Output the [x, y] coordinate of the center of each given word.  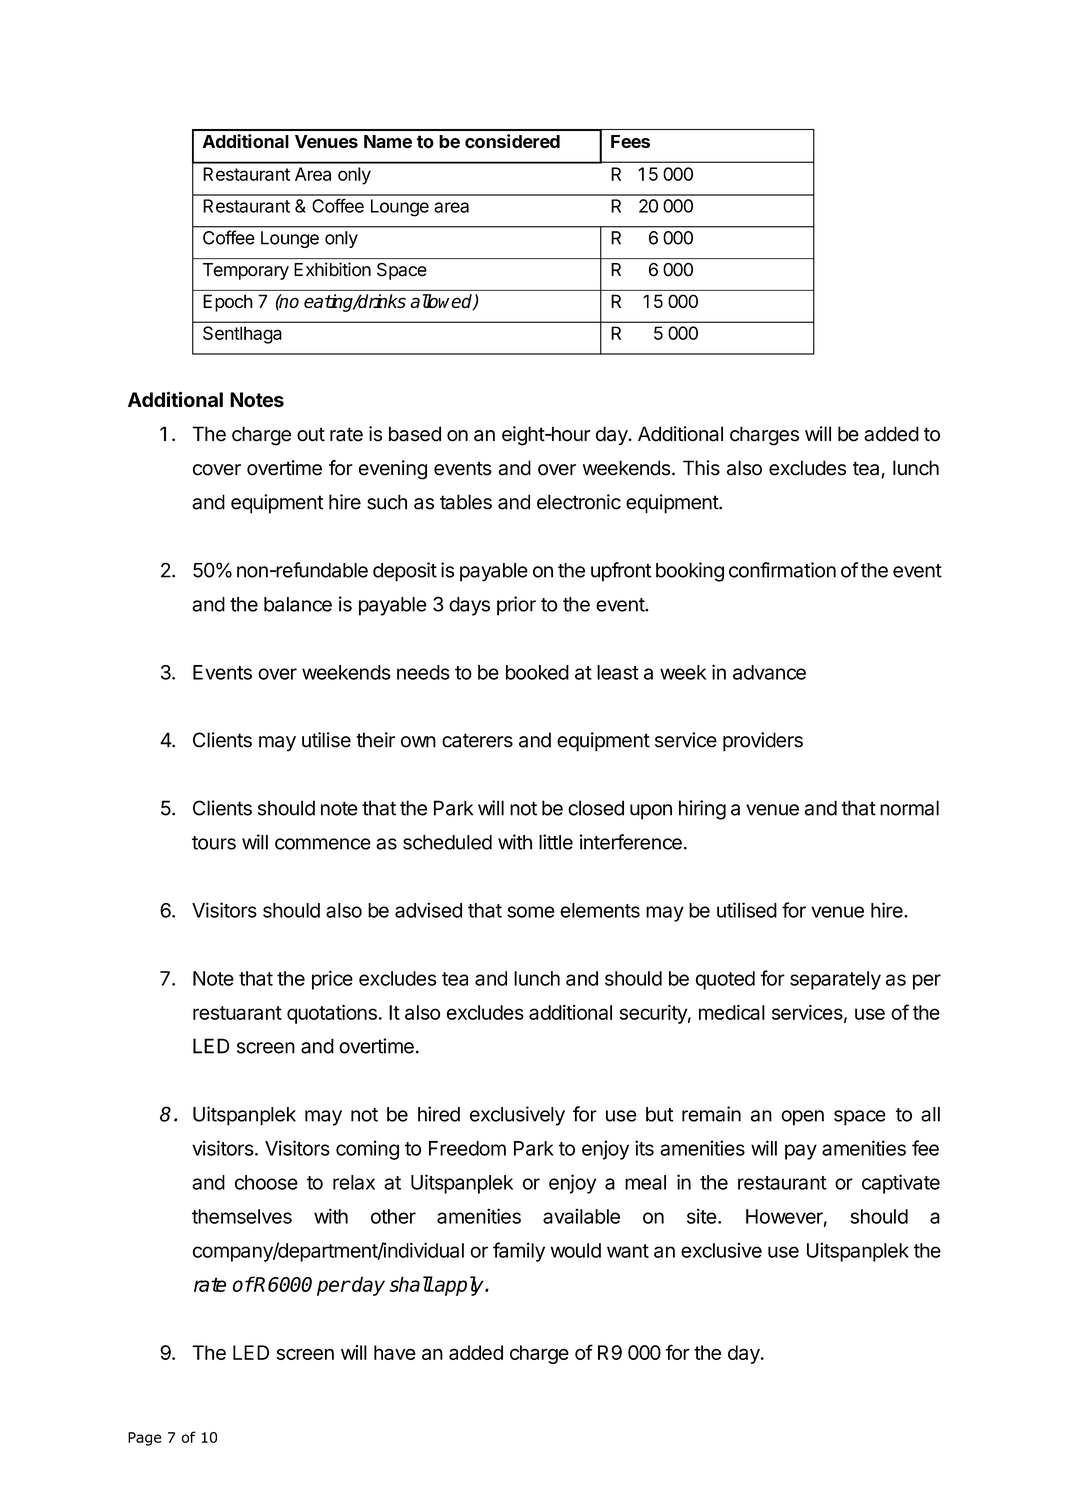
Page [145, 1439]
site [702, 1216]
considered [512, 141]
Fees [630, 141]
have [395, 1352]
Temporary [246, 271]
